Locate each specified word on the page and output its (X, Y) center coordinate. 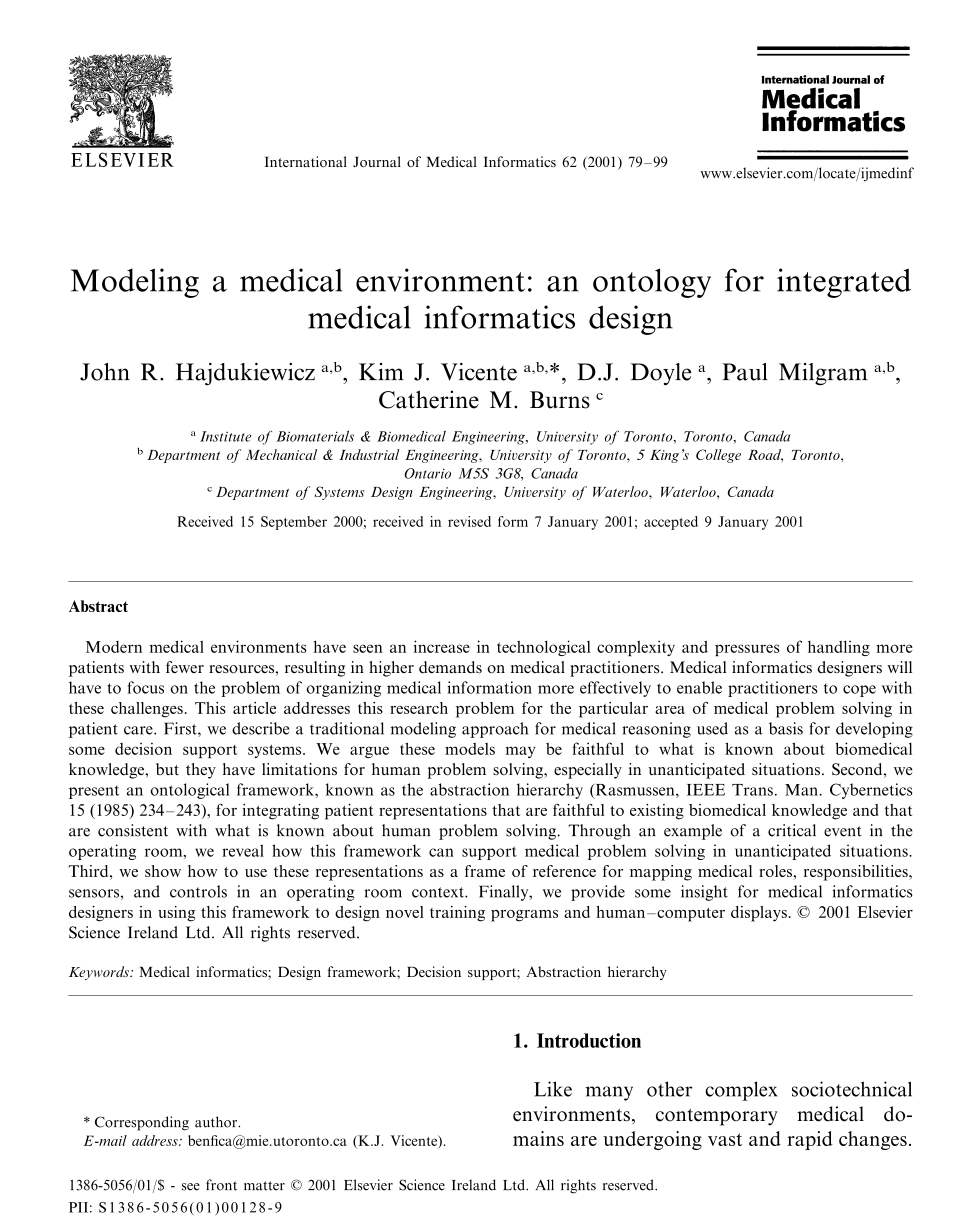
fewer (185, 667)
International (306, 161)
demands (450, 667)
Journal (377, 161)
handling (839, 648)
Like (553, 1089)
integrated (844, 283)
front (221, 1185)
